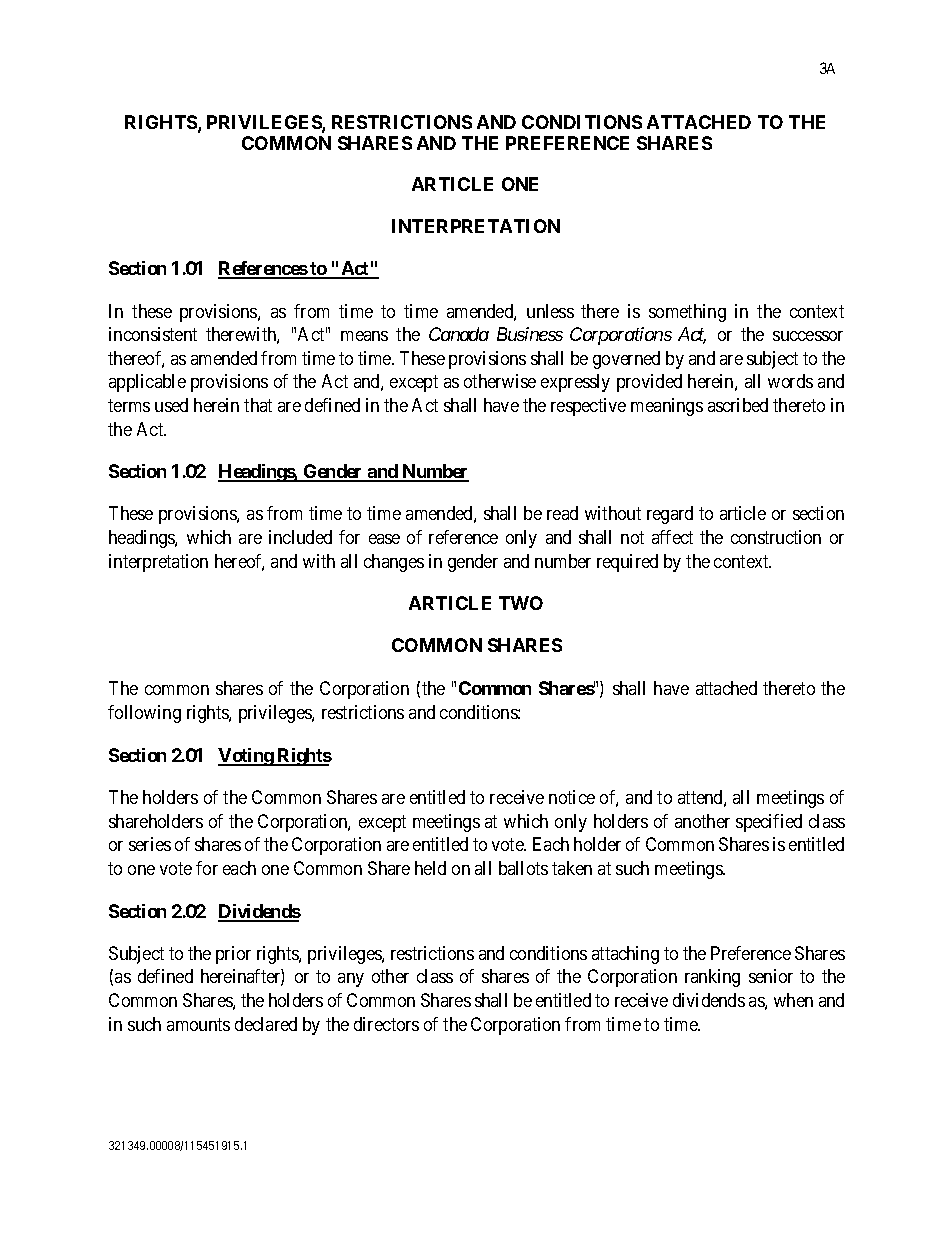  I want to click on Canada, so click(459, 334).
